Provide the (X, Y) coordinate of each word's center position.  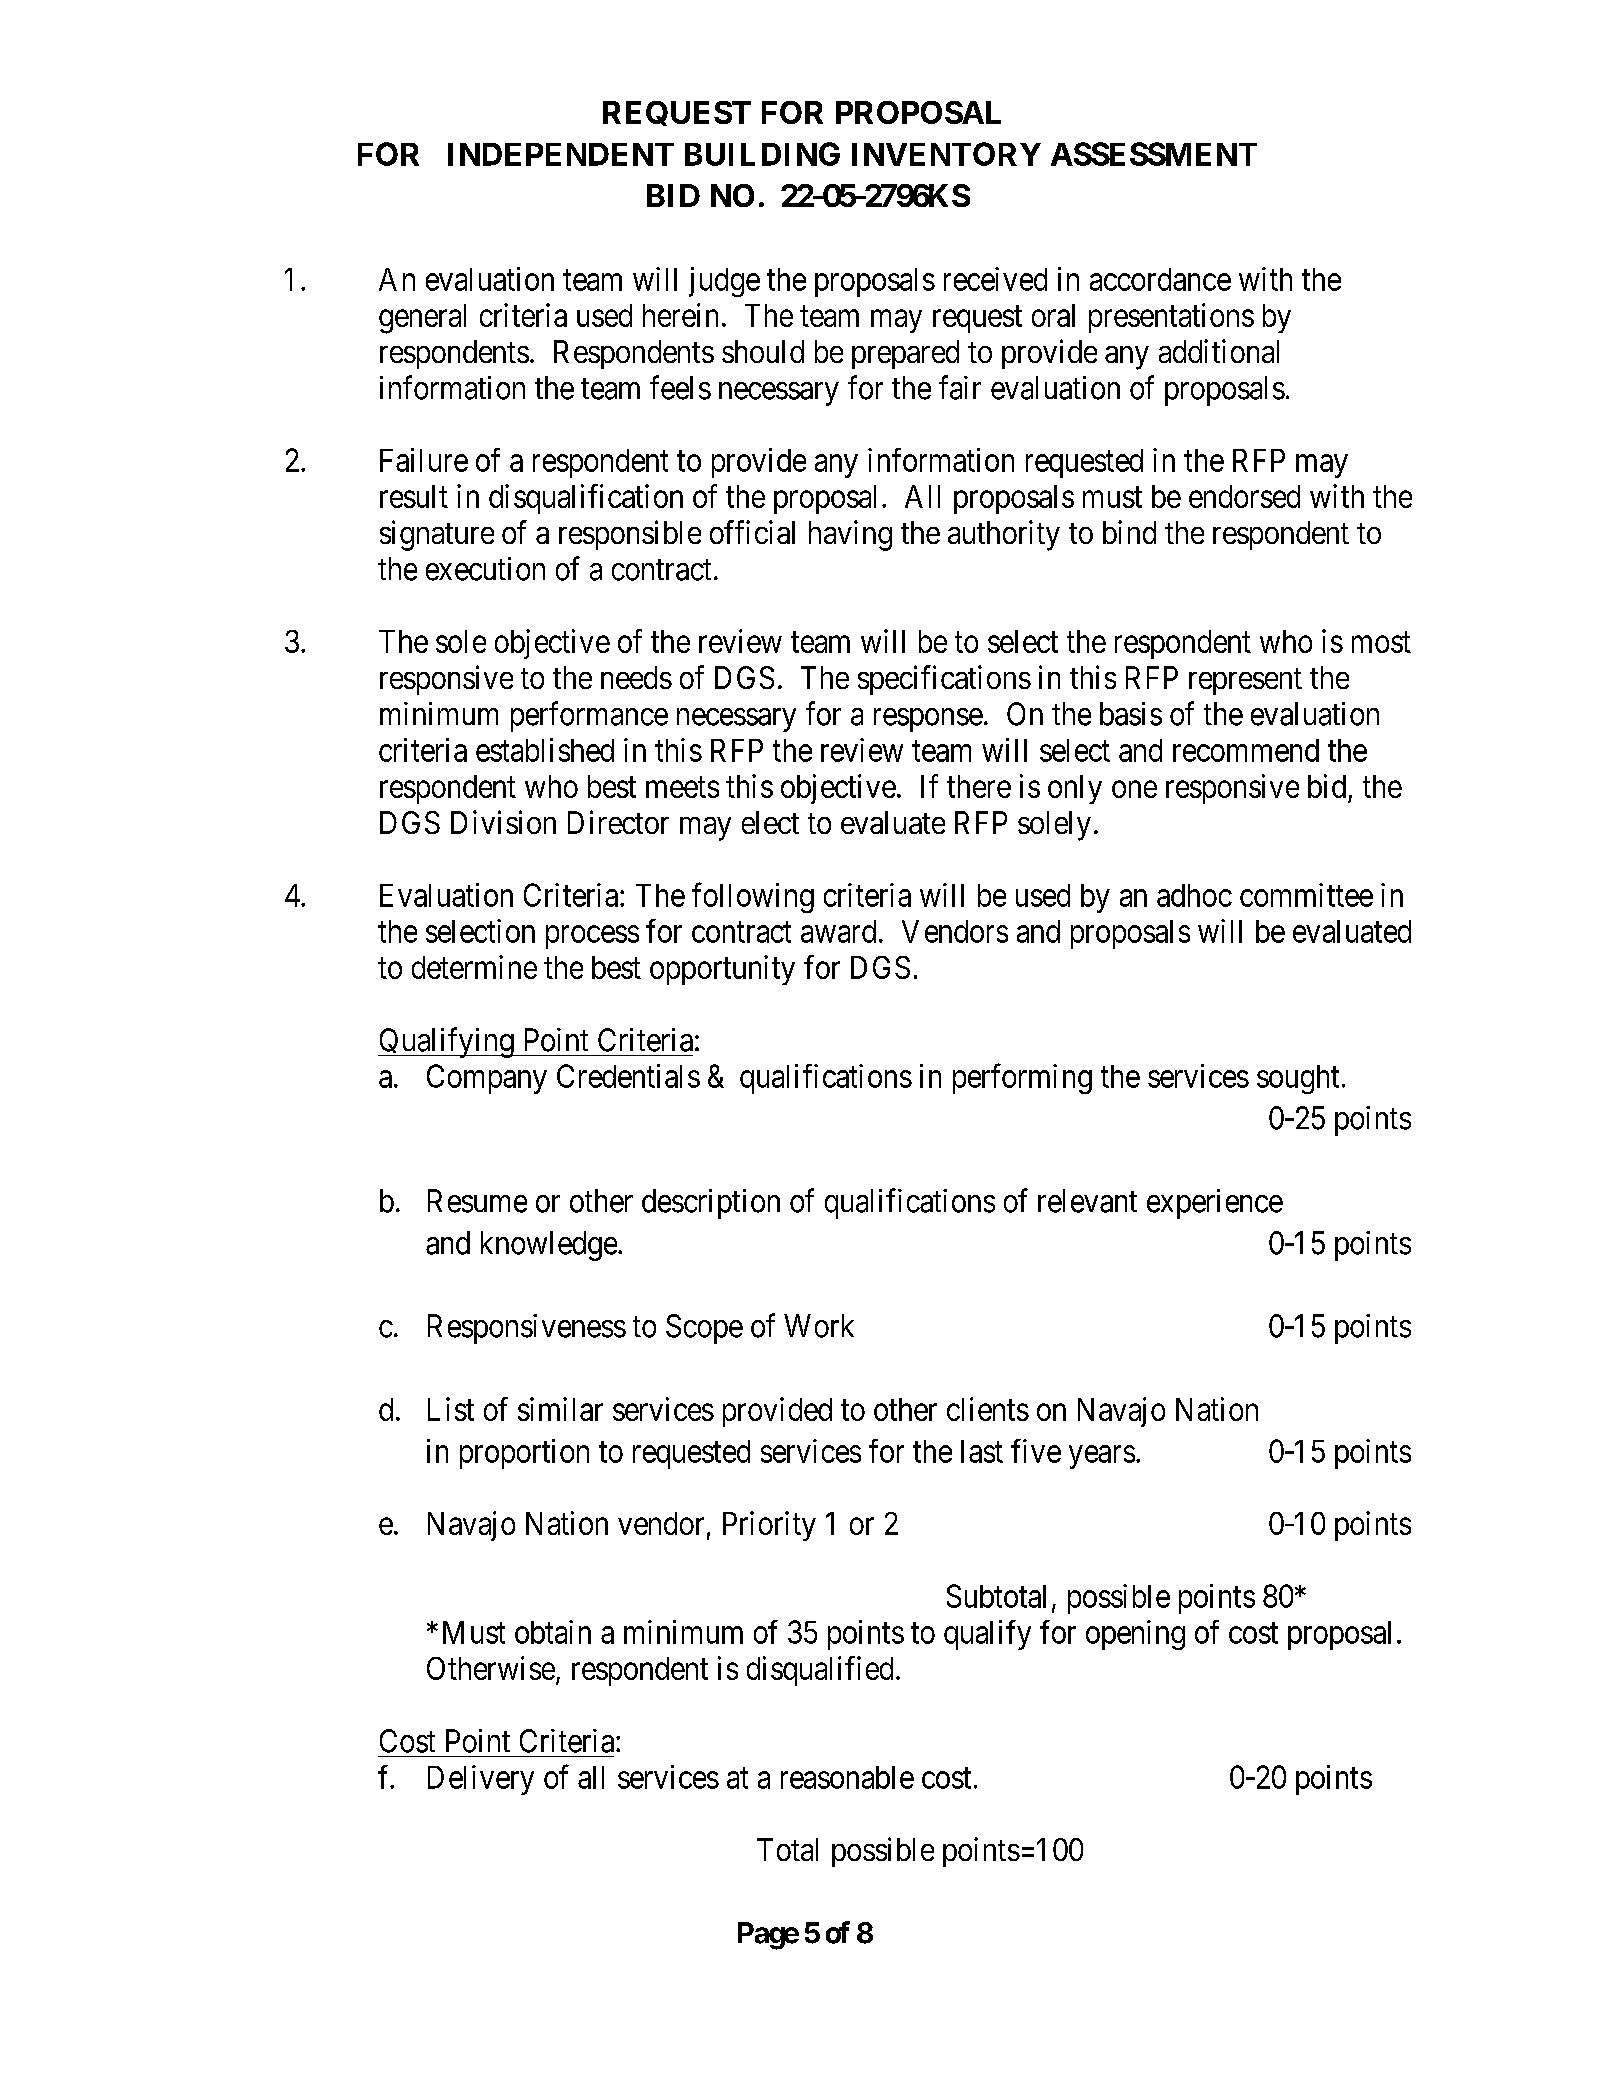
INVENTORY (946, 154)
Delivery (481, 1780)
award (838, 931)
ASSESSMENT (1154, 154)
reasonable (847, 1777)
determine (474, 967)
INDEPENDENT (561, 154)
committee (1306, 895)
